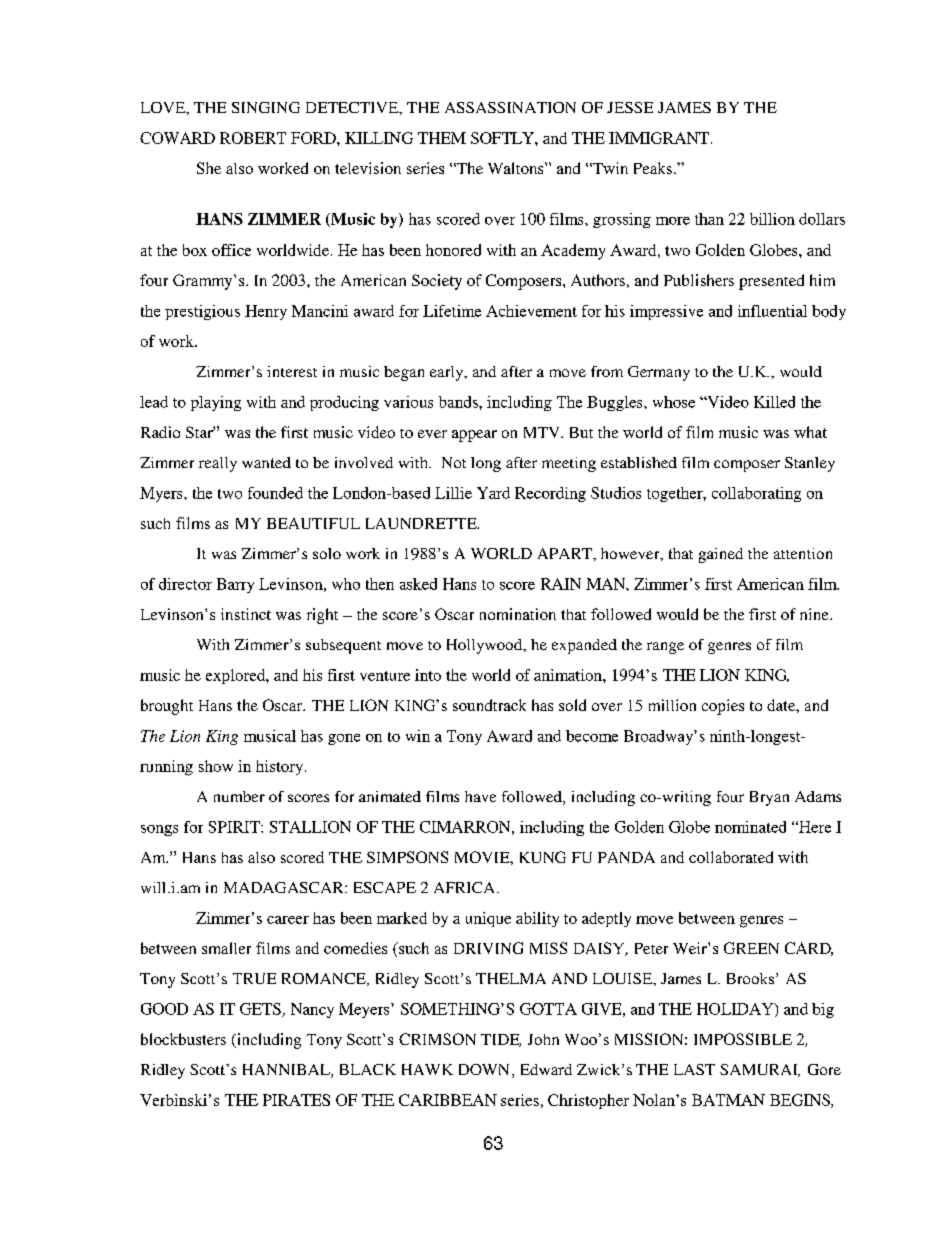 The height and width of the image is (1233, 952). What do you see at coordinates (474, 436) in the image?
I see `appear` at bounding box center [474, 436].
